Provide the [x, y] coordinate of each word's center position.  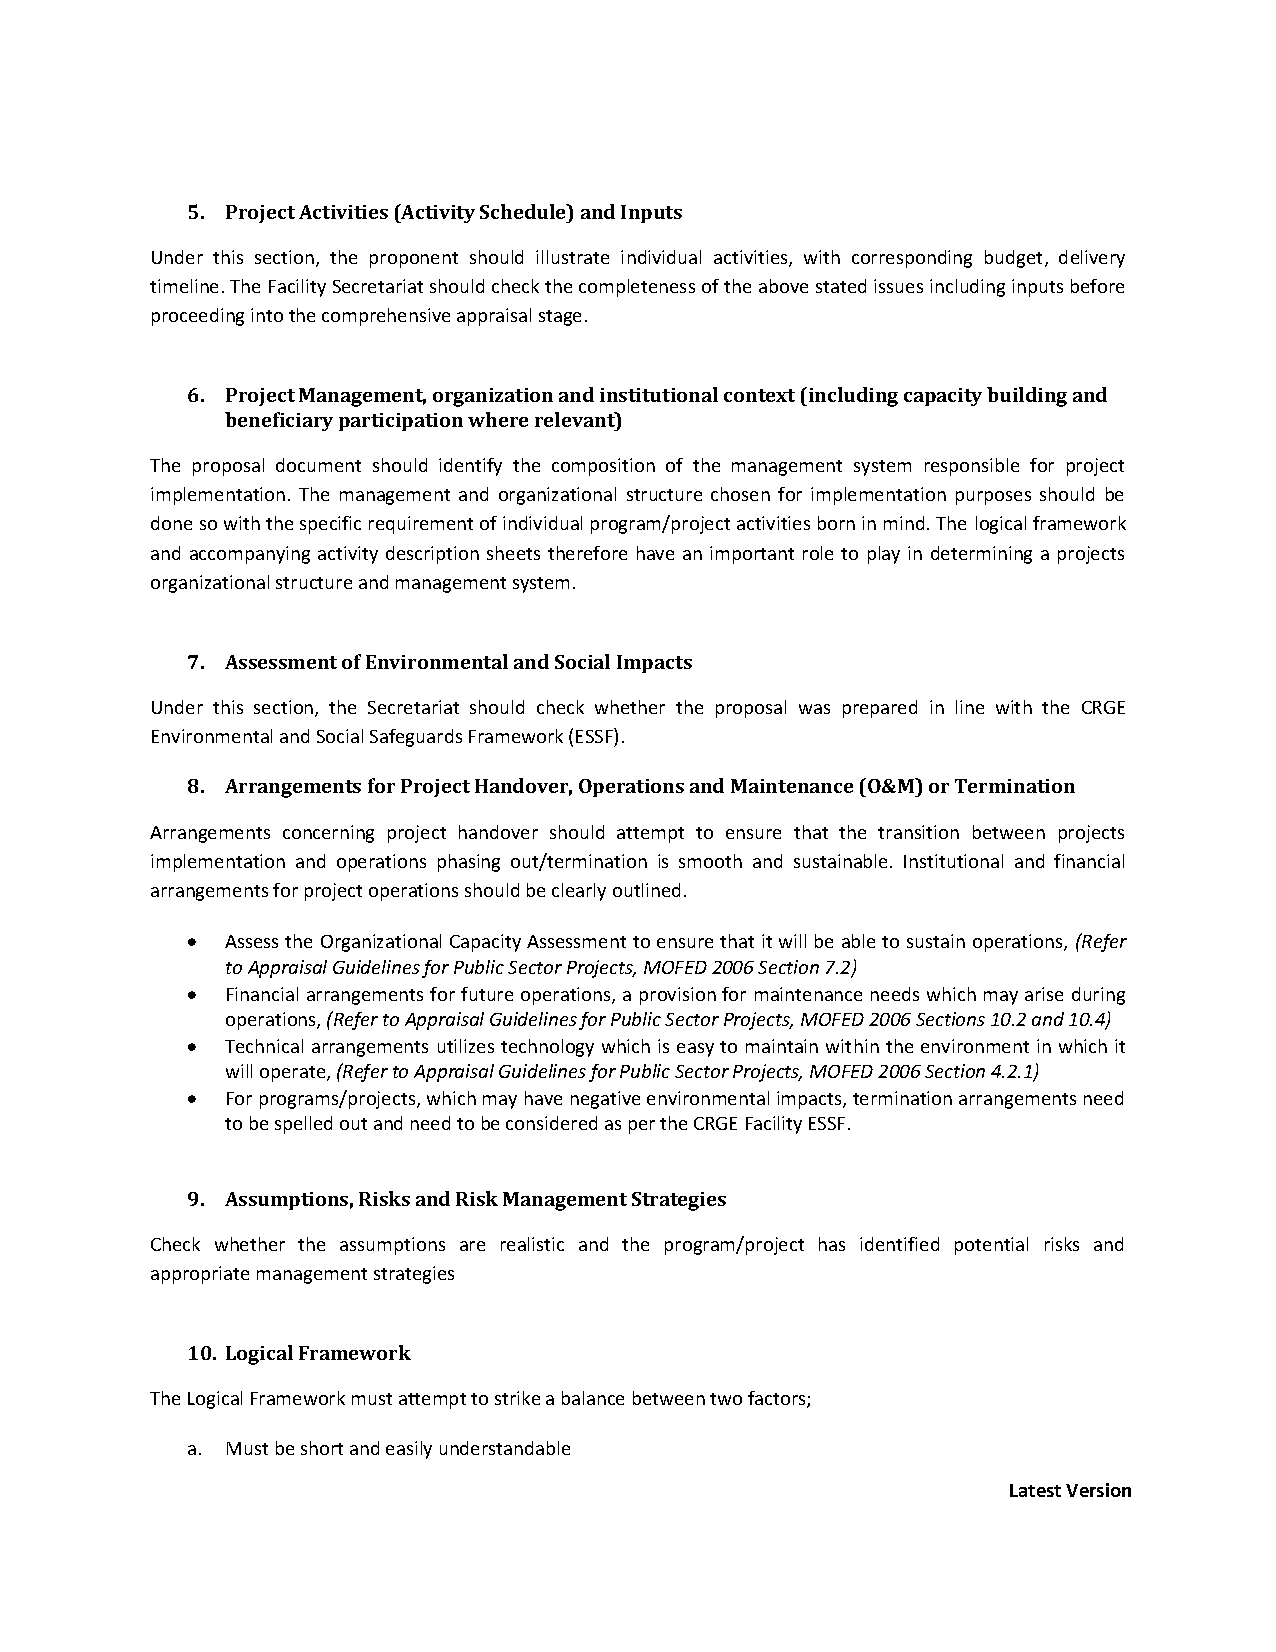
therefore [587, 553]
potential [991, 1246]
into [267, 315]
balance [593, 1398]
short [322, 1448]
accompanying [250, 555]
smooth [710, 861]
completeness [637, 288]
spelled [303, 1125]
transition [918, 832]
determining [981, 555]
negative [605, 1100]
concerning [328, 834]
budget [1015, 259]
